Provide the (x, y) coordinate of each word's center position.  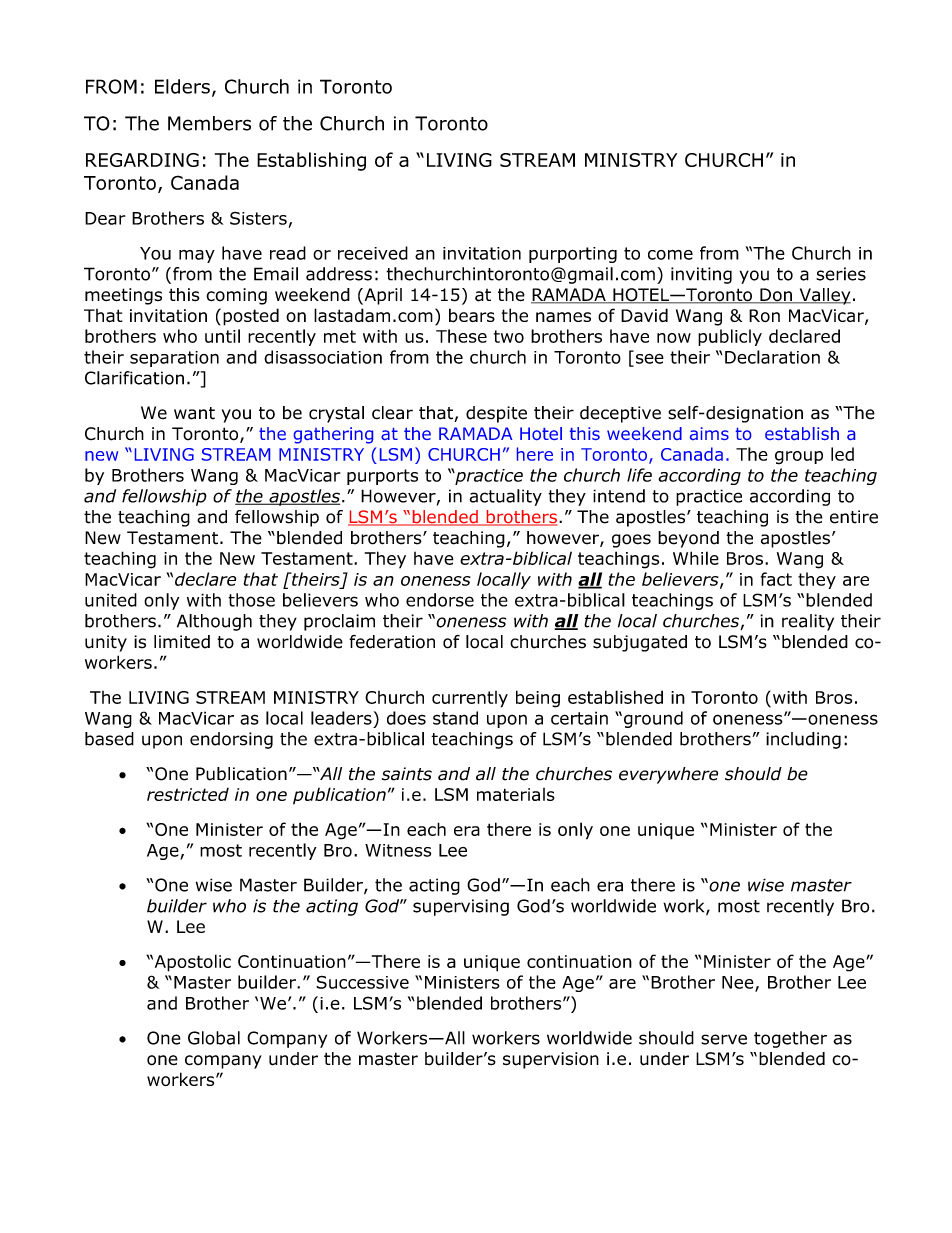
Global (214, 1038)
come (670, 255)
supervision (551, 1060)
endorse (440, 600)
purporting (573, 255)
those (251, 600)
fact (776, 579)
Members (209, 123)
